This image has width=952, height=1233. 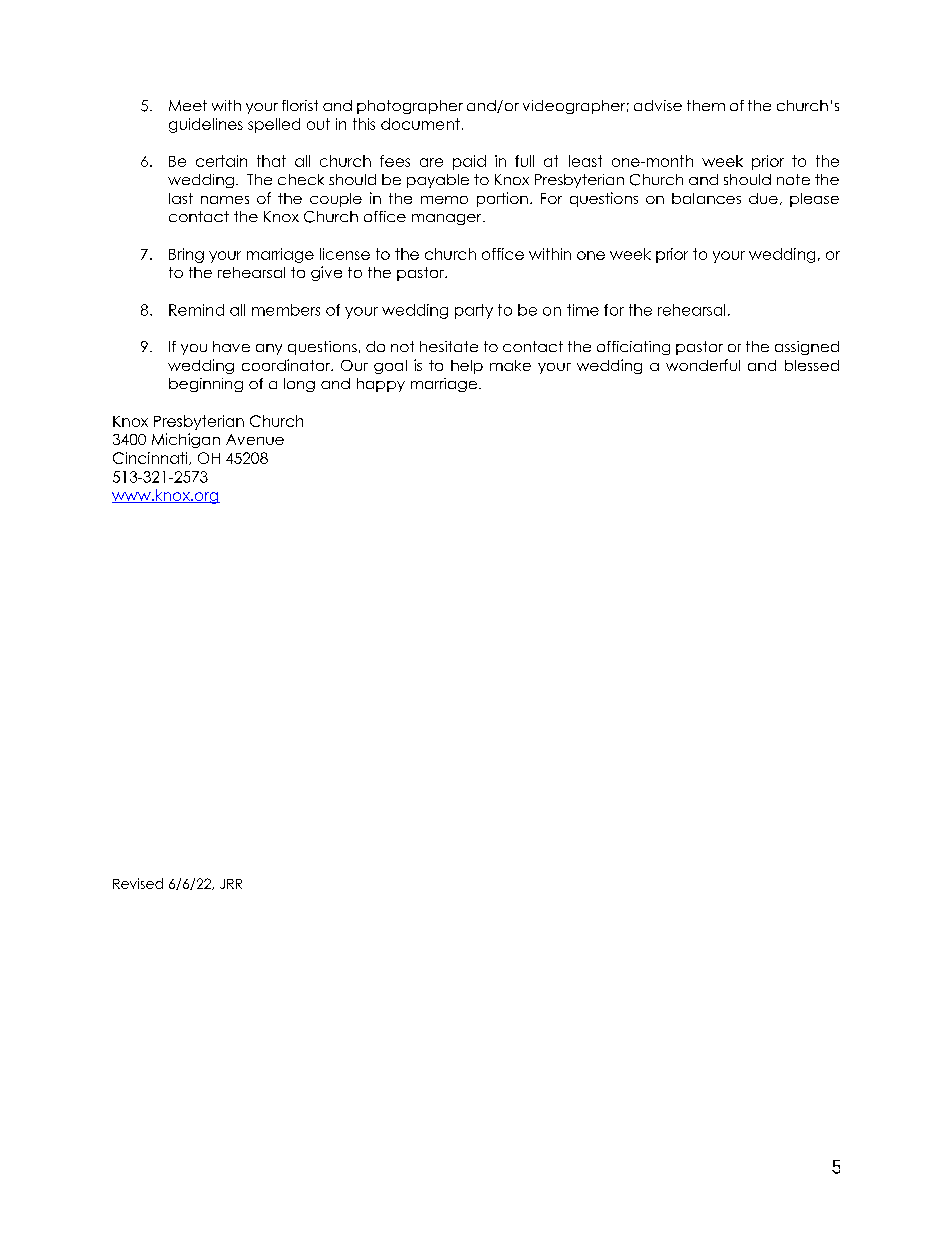 I want to click on assigned, so click(x=807, y=348).
